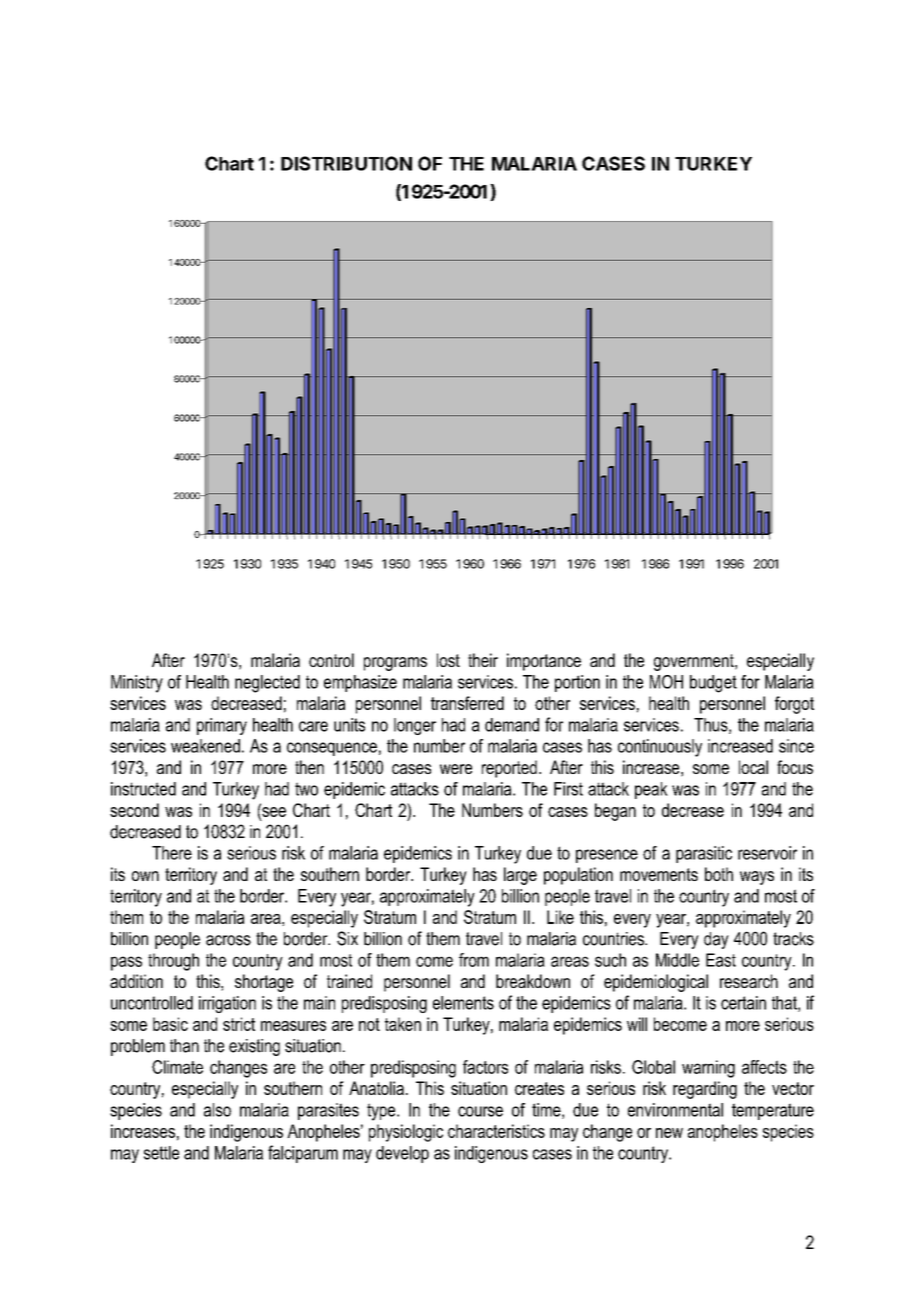  Describe the element at coordinates (346, 163) in the page. I see `DISTRIBUTION` at that location.
